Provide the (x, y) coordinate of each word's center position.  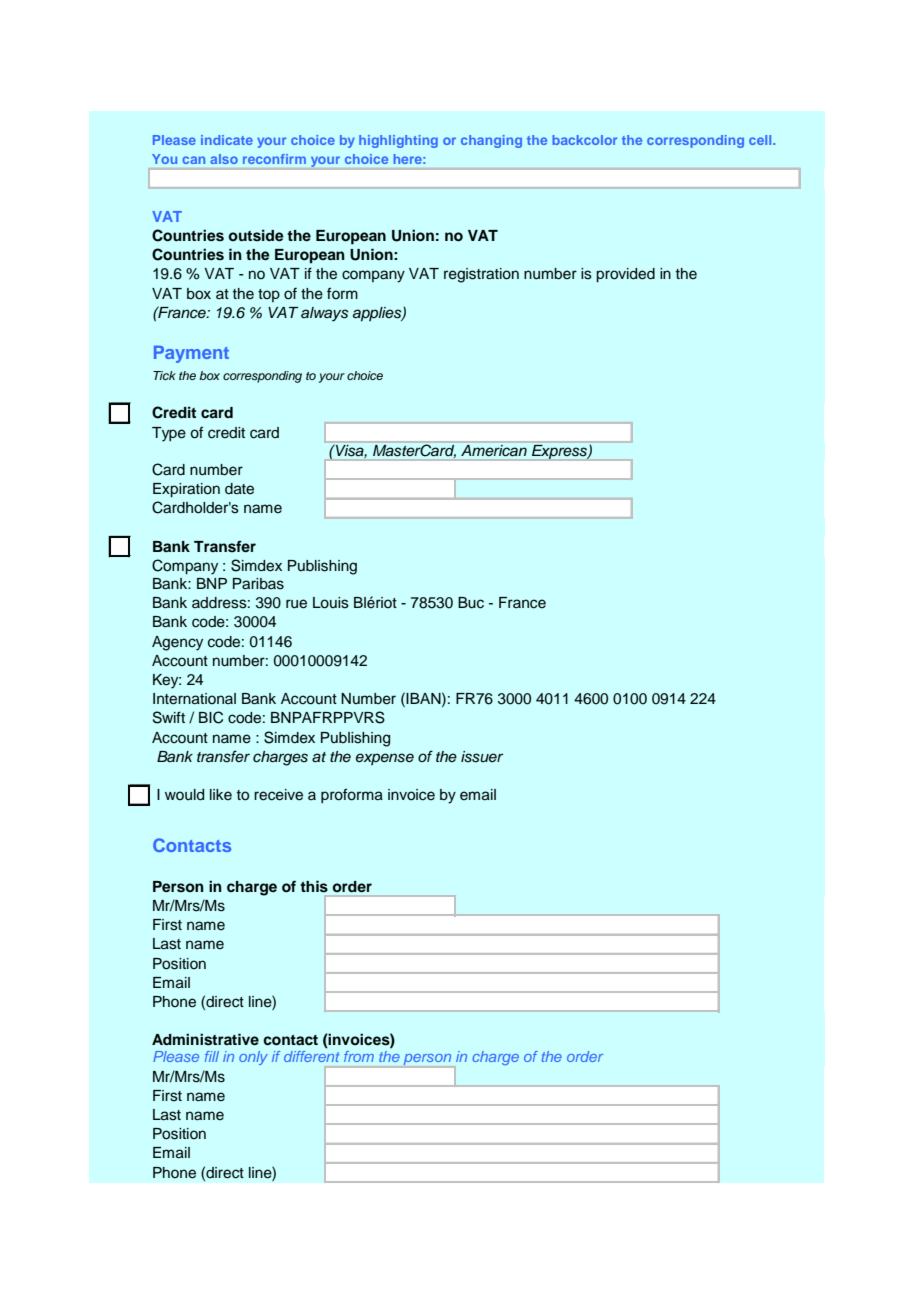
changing (491, 141)
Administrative (205, 1039)
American (494, 450)
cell (761, 140)
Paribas (258, 584)
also (224, 159)
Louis (331, 603)
